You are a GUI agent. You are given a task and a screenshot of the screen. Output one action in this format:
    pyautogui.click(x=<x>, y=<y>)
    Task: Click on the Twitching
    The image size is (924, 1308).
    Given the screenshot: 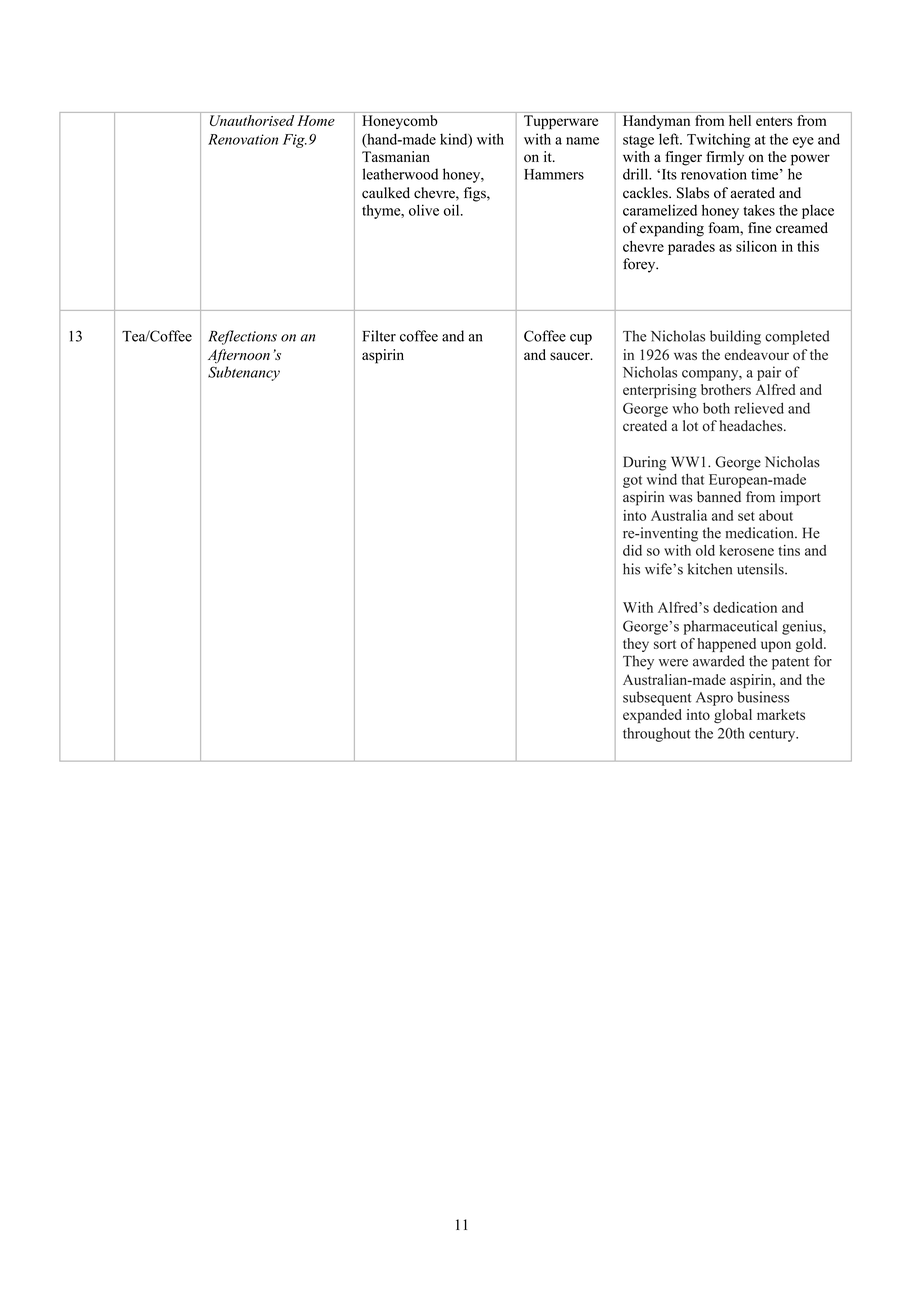 What is the action you would take?
    pyautogui.click(x=719, y=140)
